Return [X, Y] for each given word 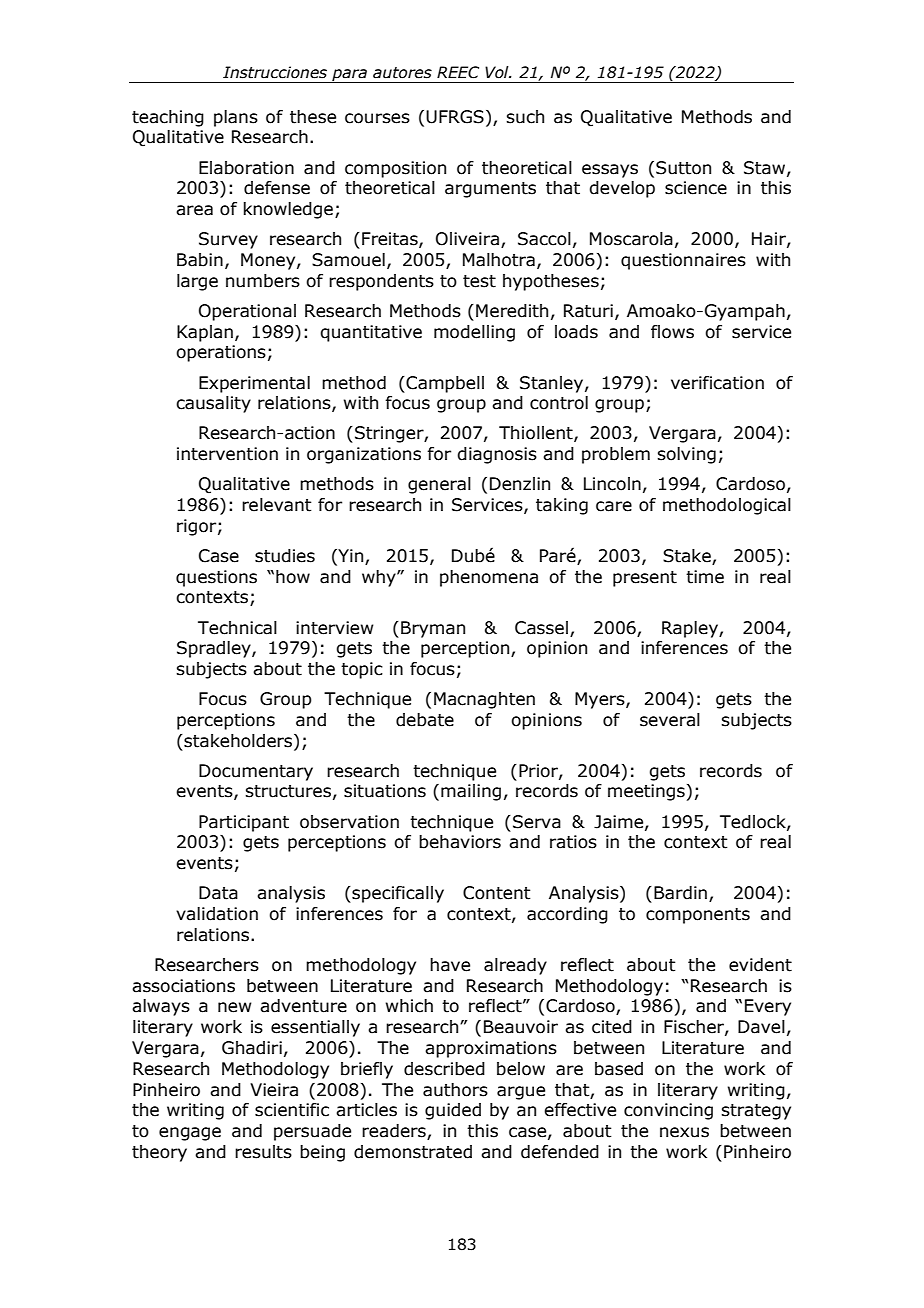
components [698, 916]
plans [236, 118]
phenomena [489, 578]
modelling [474, 333]
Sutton [683, 168]
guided [453, 1111]
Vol [498, 72]
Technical [237, 628]
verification [717, 383]
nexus [684, 1132]
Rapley [691, 629]
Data [218, 893]
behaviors [460, 842]
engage [190, 1134]
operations [221, 353]
